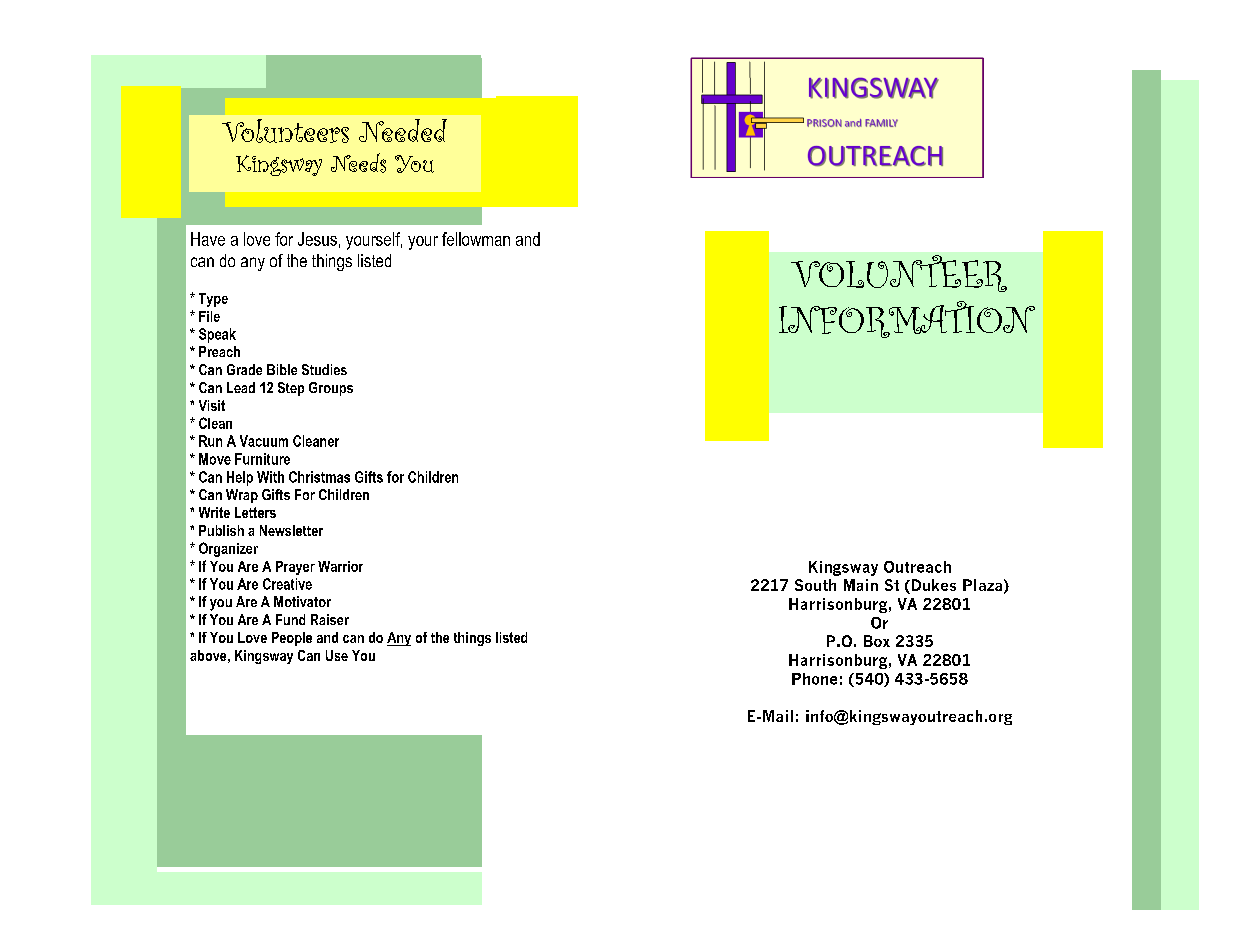 This page has width=1233, height=952. What do you see at coordinates (877, 641) in the page?
I see `Box` at bounding box center [877, 641].
